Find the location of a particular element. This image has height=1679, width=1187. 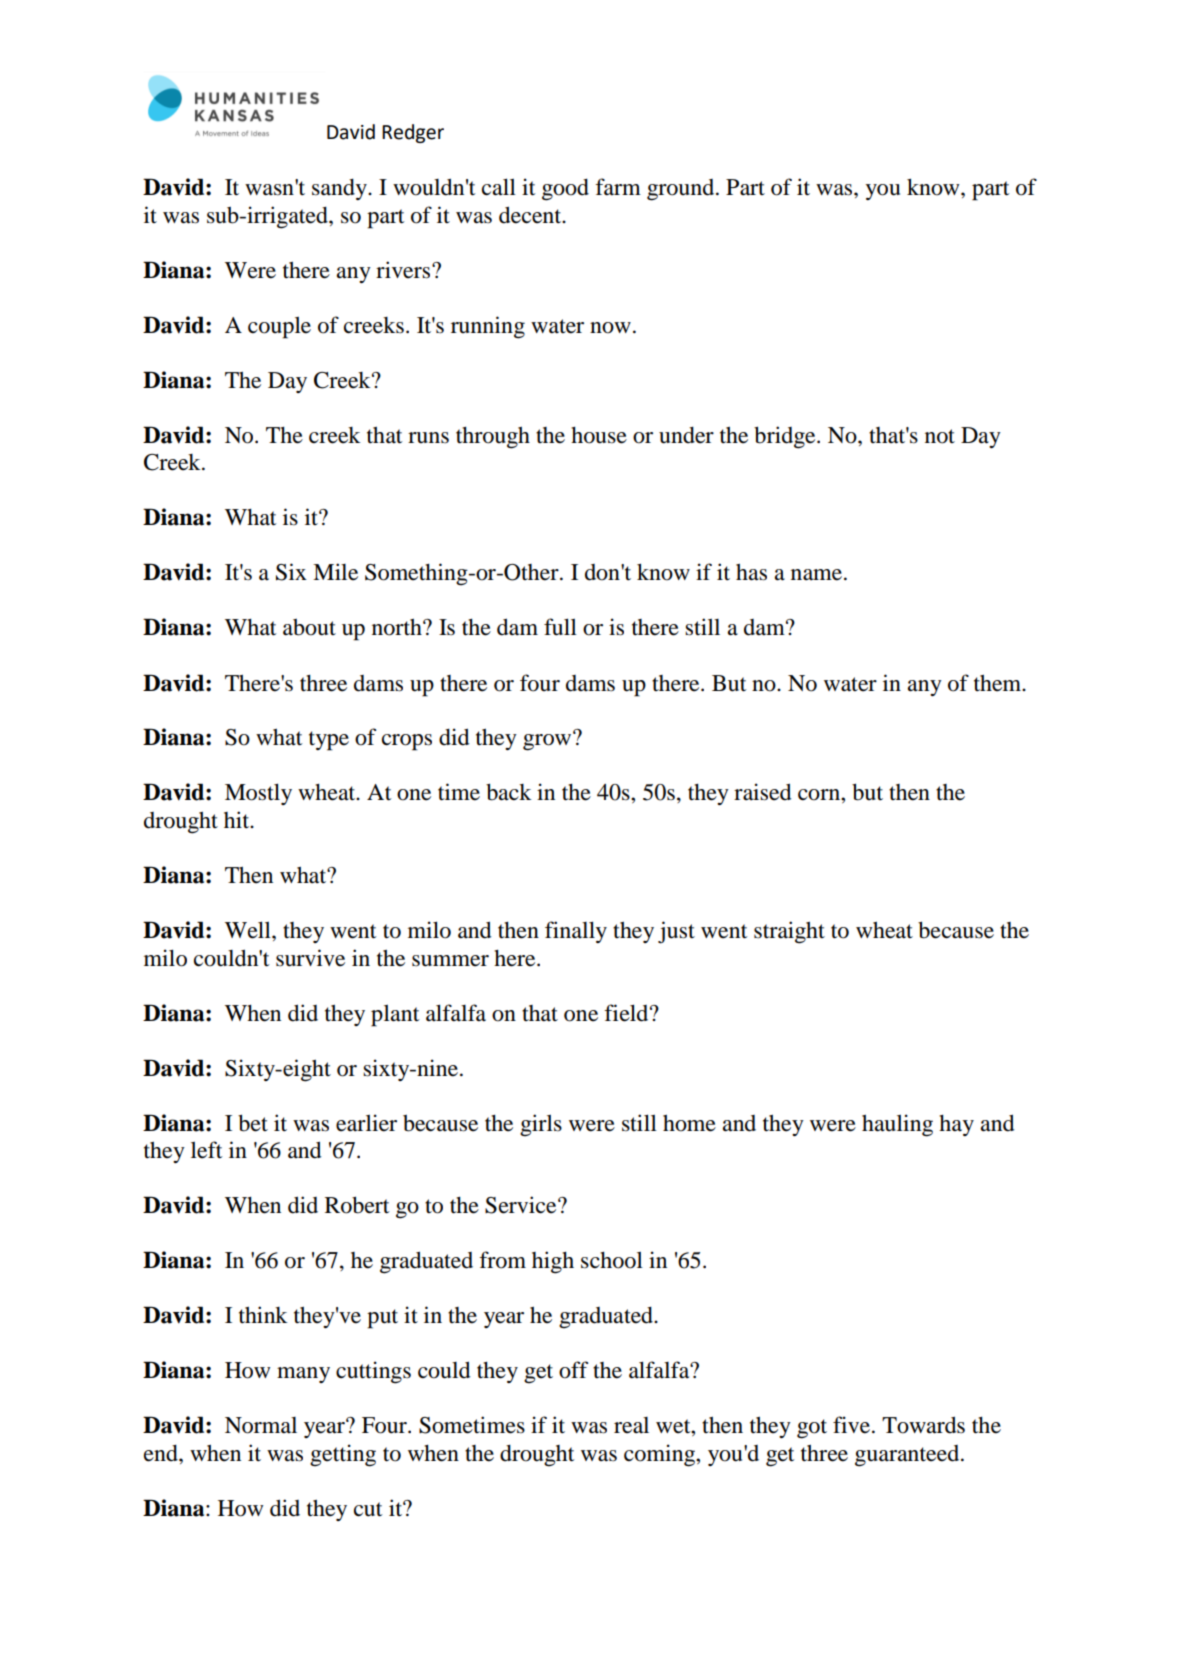

bet is located at coordinates (253, 1123).
